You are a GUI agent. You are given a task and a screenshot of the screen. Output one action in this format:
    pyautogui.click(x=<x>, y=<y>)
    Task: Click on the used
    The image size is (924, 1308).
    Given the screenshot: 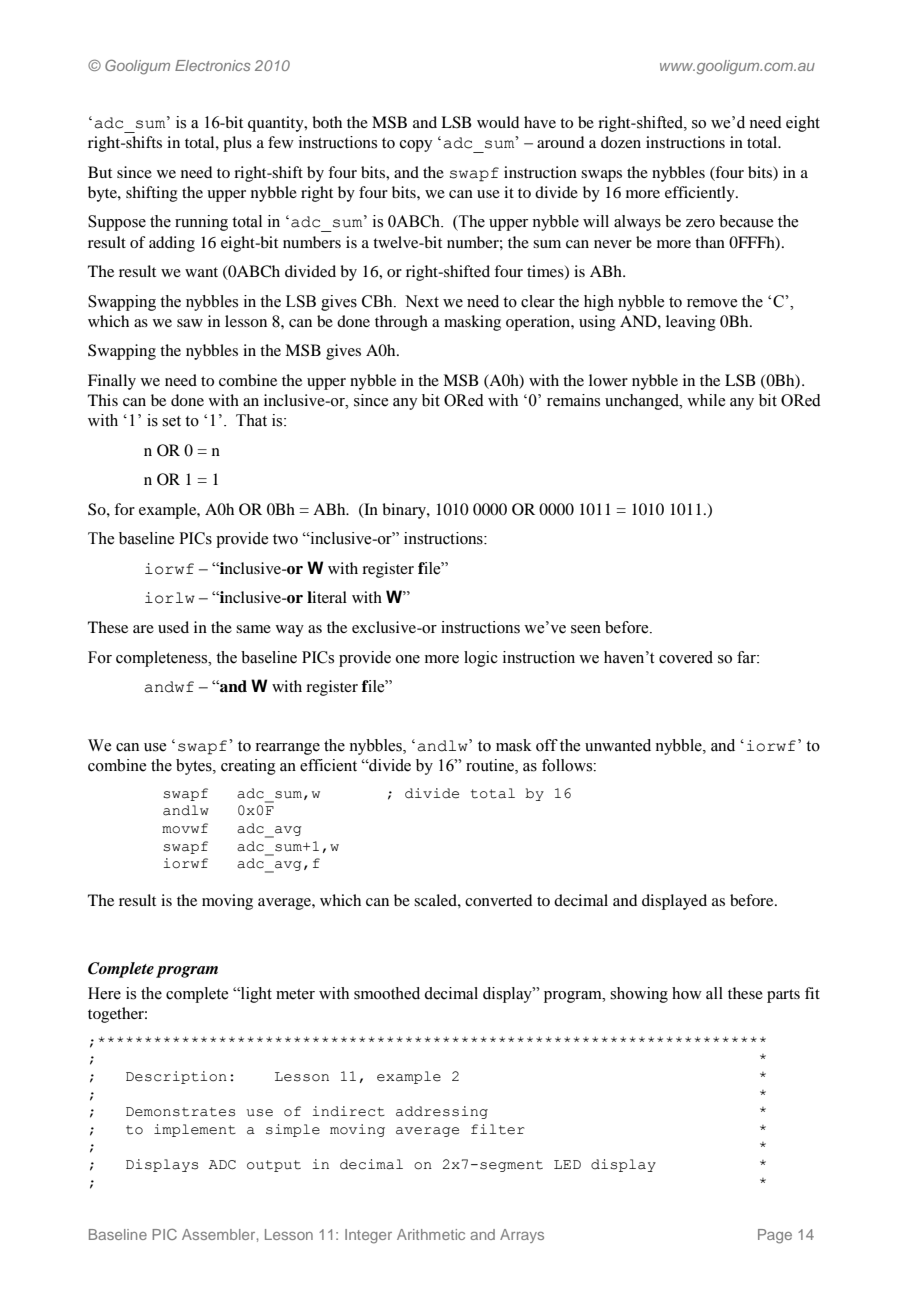 What is the action you would take?
    pyautogui.click(x=173, y=627)
